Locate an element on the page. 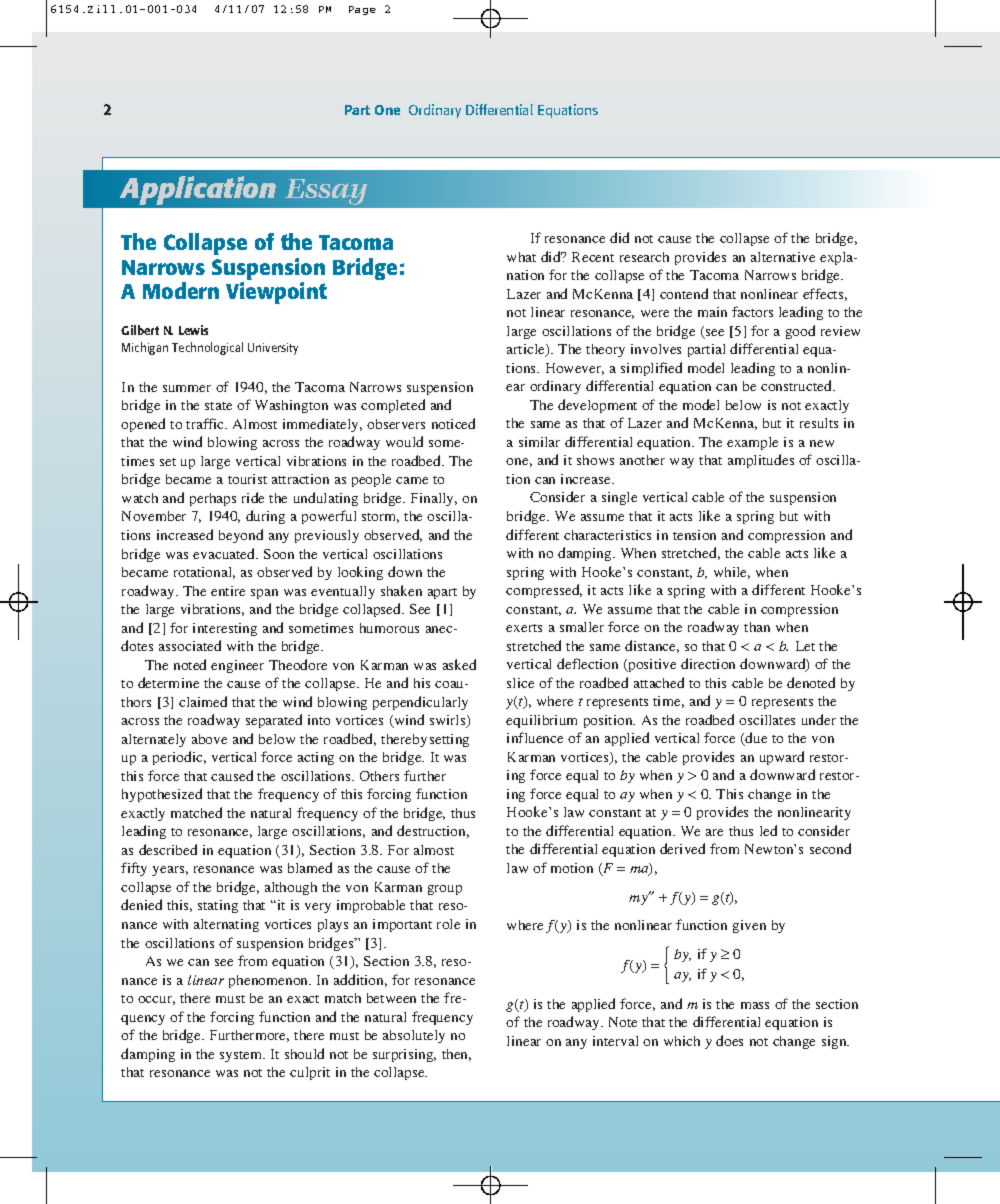 The image size is (1000, 1204). system is located at coordinates (242, 1056).
